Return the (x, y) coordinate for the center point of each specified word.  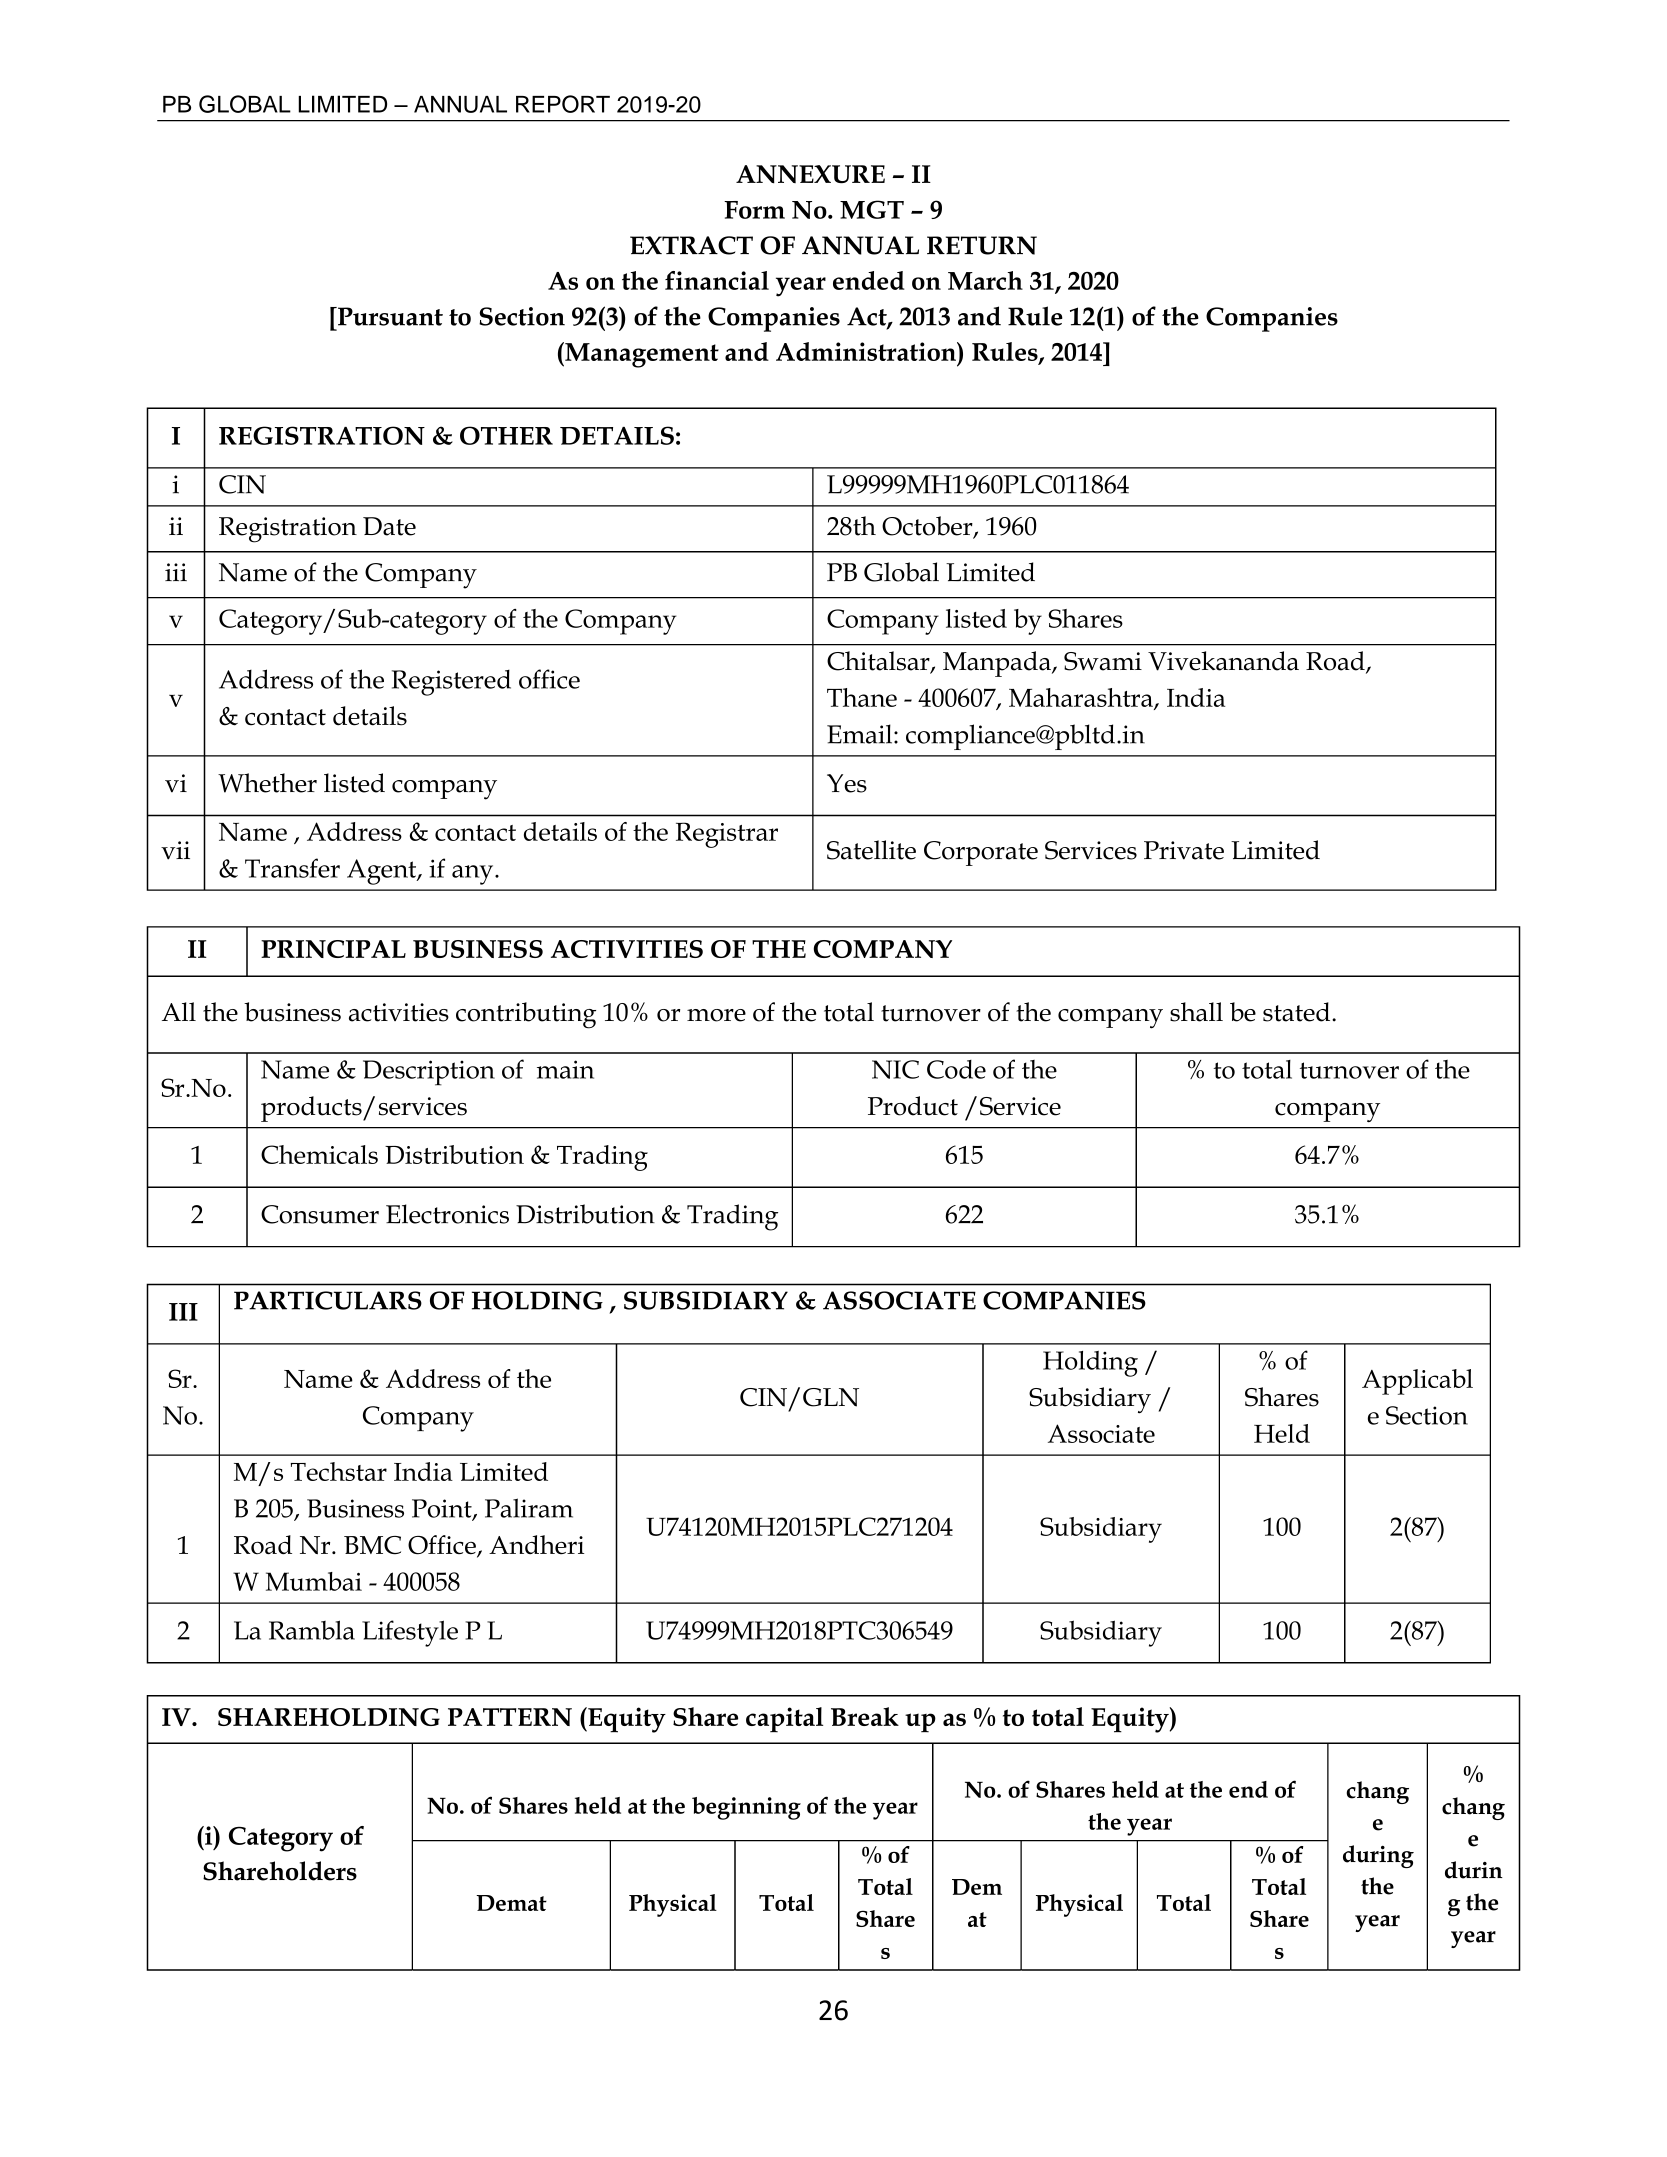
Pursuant (389, 316)
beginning (746, 1808)
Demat (511, 1903)
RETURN (982, 245)
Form (754, 210)
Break (865, 1716)
